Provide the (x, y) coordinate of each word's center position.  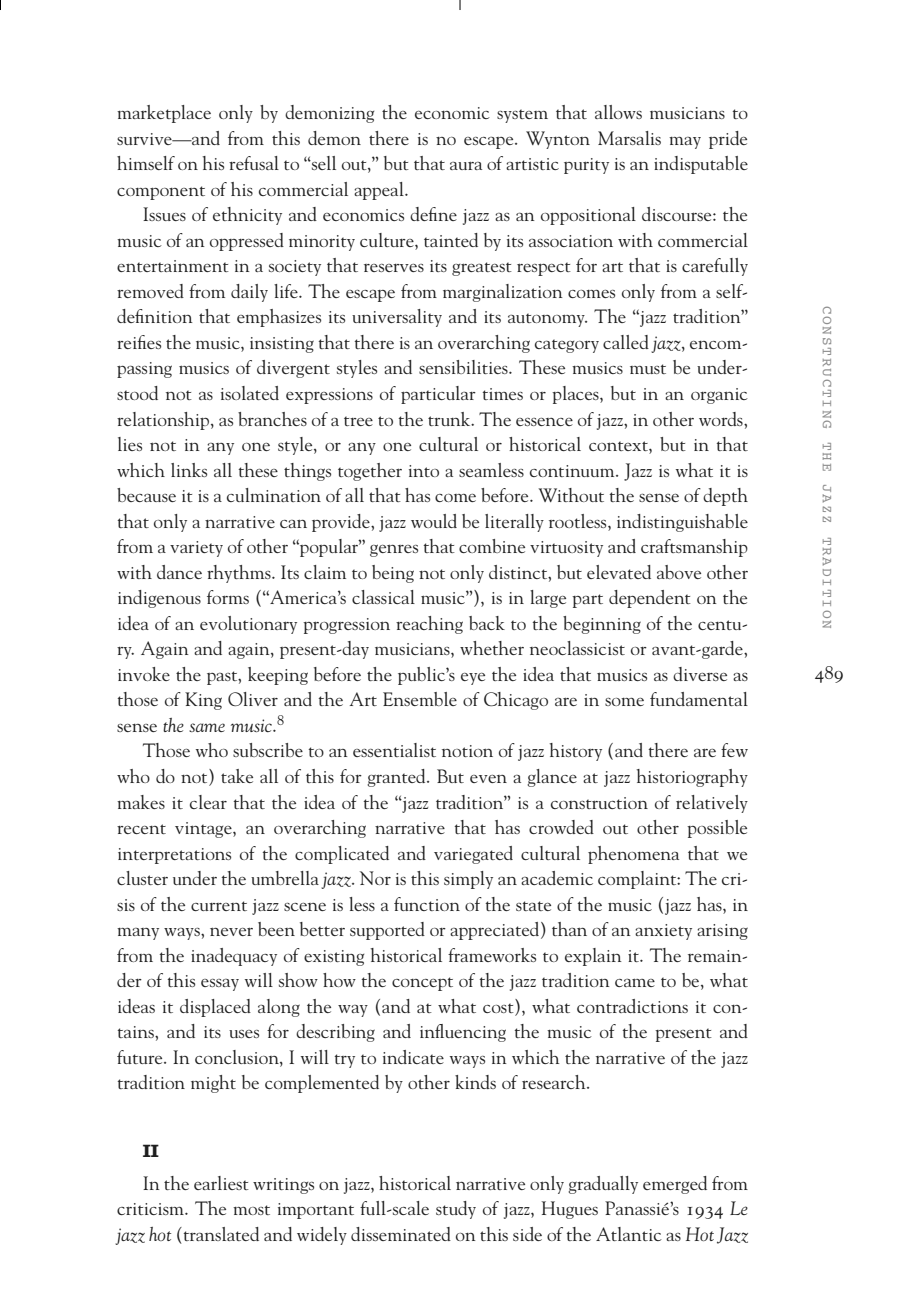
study (456, 1210)
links (189, 470)
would (434, 521)
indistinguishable (682, 523)
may (685, 143)
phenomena (633, 855)
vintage (204, 830)
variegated (473, 855)
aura (466, 166)
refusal (254, 163)
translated (220, 1234)
